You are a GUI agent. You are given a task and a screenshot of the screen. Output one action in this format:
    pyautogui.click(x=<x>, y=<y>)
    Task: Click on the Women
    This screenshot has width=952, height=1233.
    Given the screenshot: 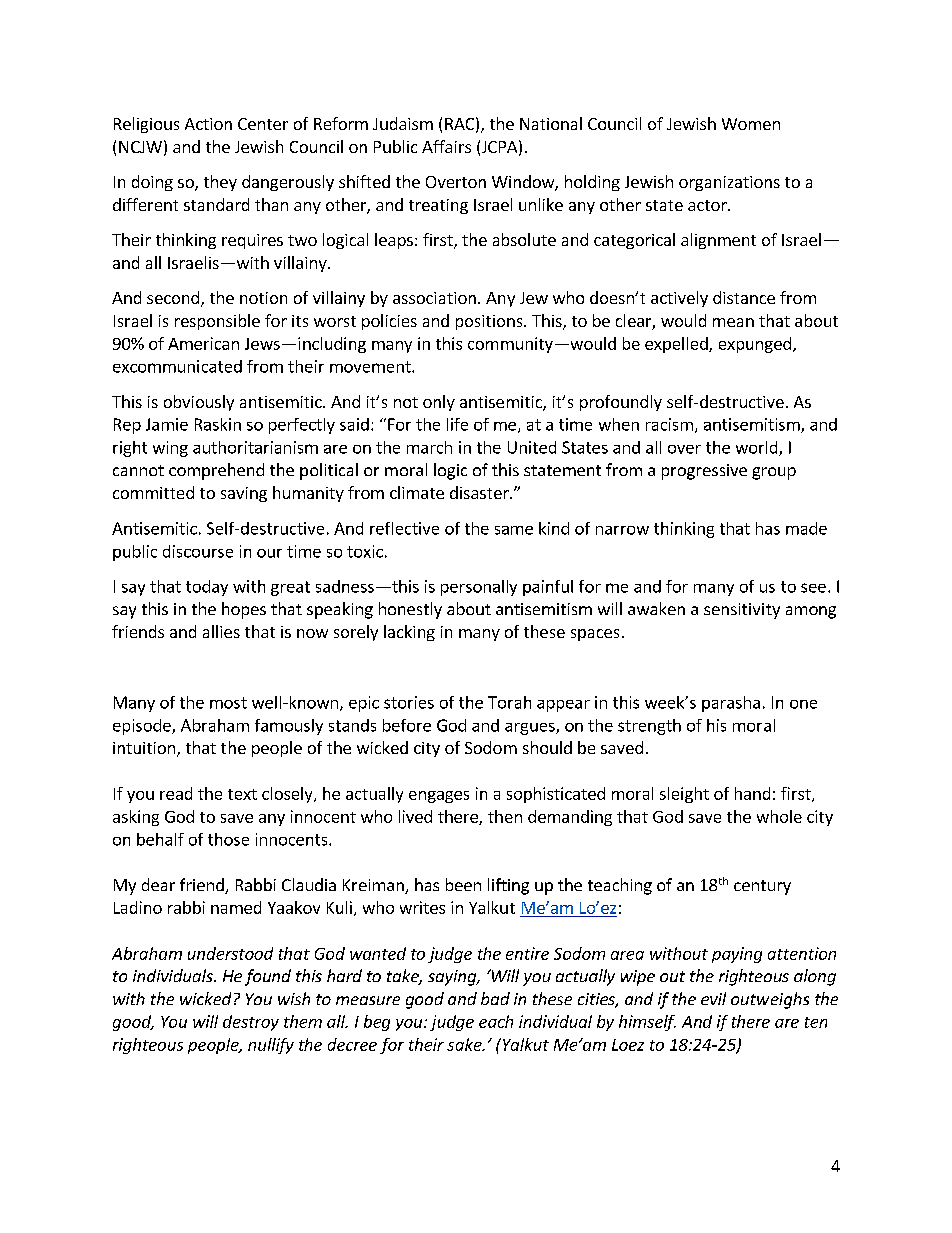 What is the action you would take?
    pyautogui.click(x=751, y=124)
